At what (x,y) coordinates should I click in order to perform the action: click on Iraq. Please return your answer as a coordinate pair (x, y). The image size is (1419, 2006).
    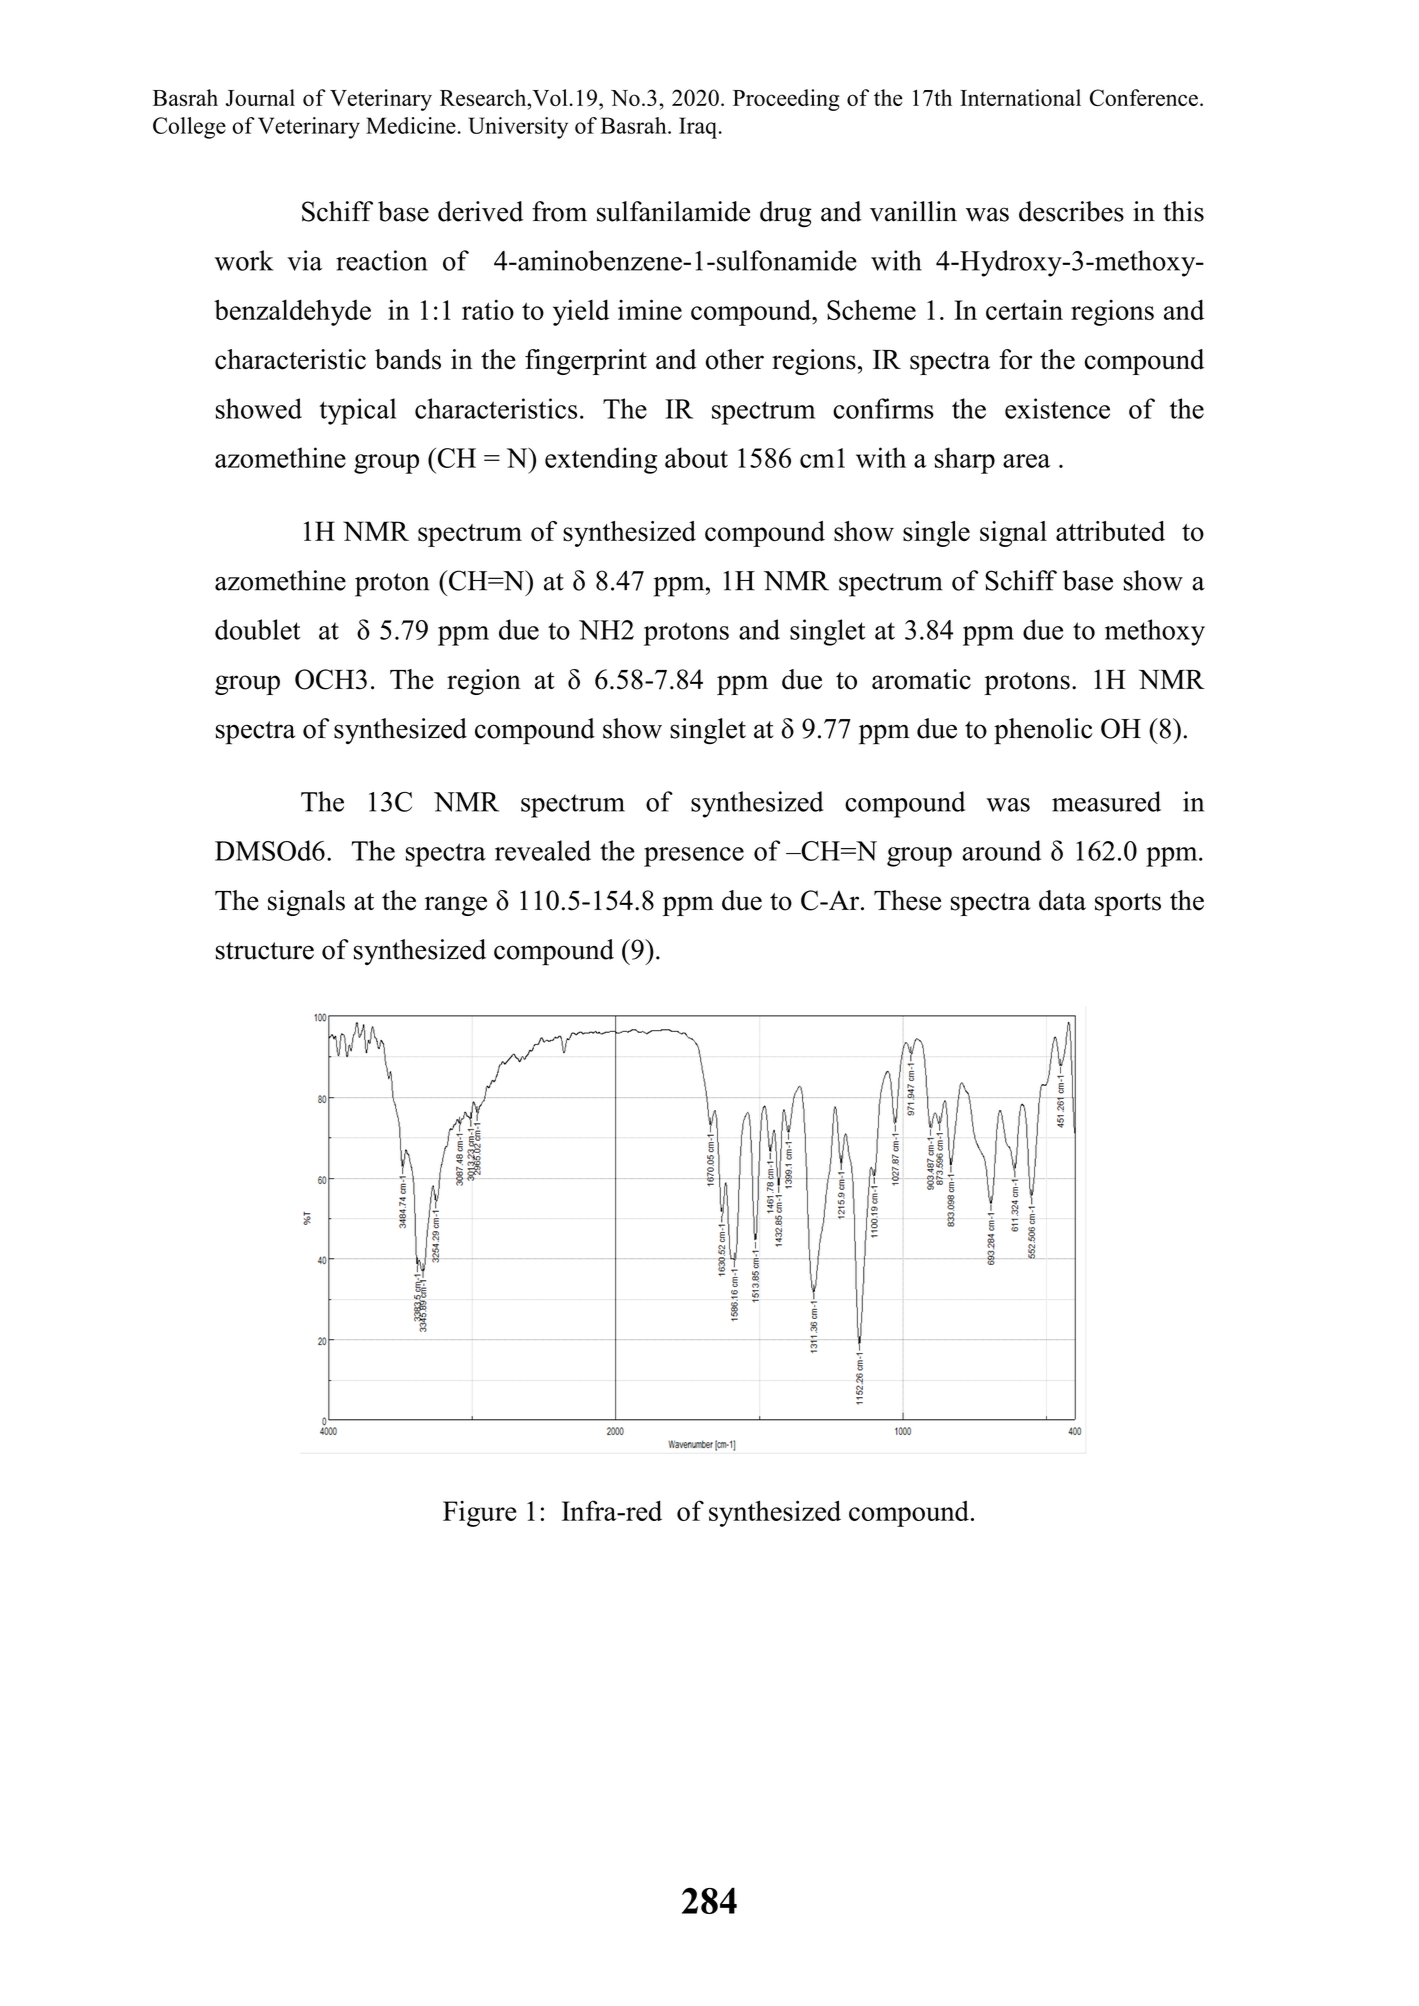
    Looking at the image, I should click on (698, 128).
